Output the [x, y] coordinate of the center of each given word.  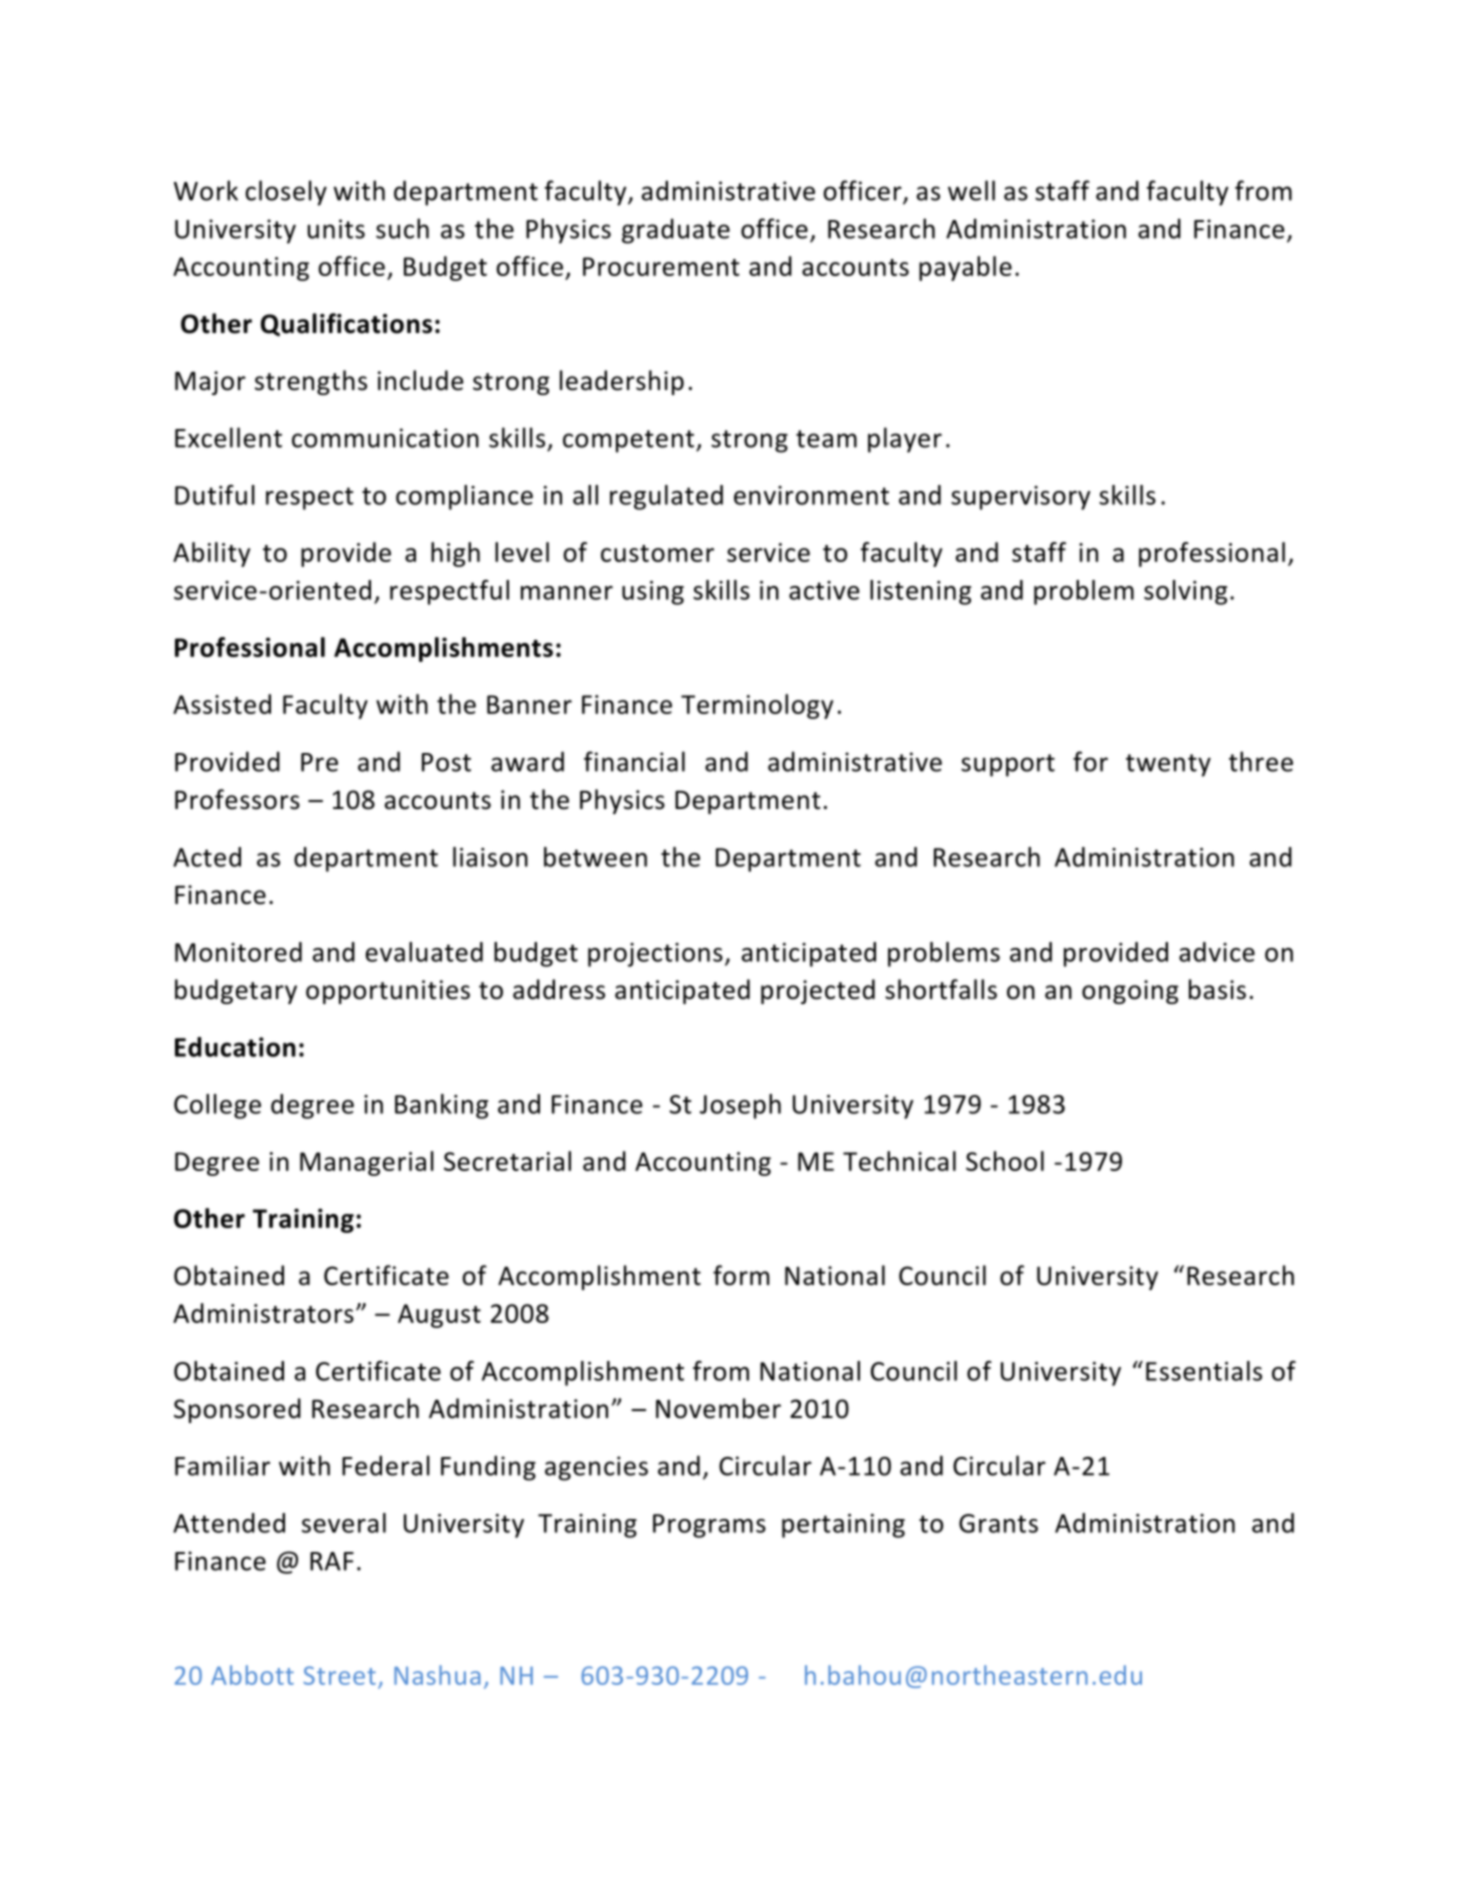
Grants [998, 1523]
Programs [709, 1526]
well [971, 190]
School [1005, 1161]
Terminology [757, 706]
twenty [1168, 765]
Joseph [740, 1106]
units [336, 229]
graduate [676, 231]
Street [339, 1675]
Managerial [367, 1163]
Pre [319, 762]
